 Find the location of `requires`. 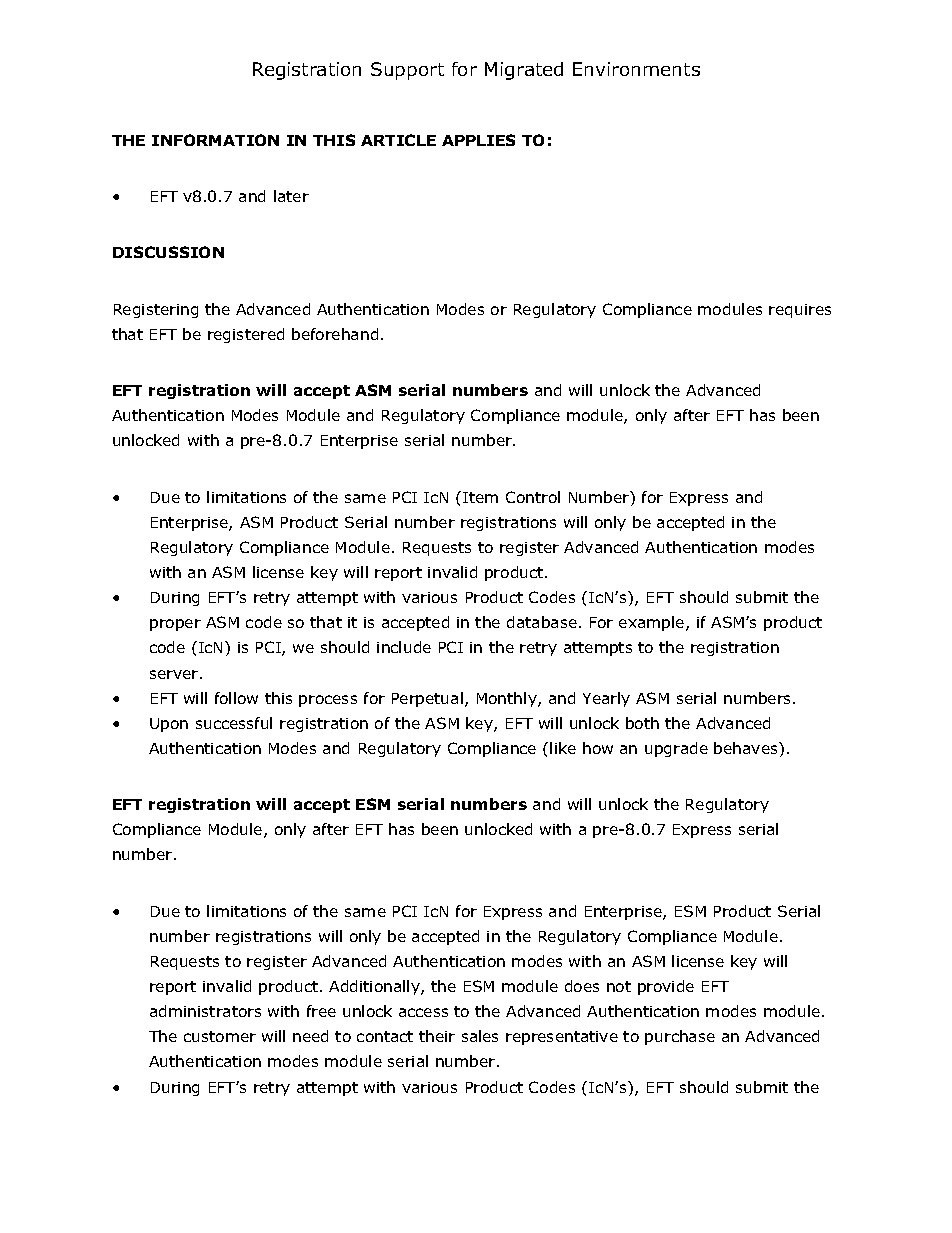

requires is located at coordinates (800, 311).
